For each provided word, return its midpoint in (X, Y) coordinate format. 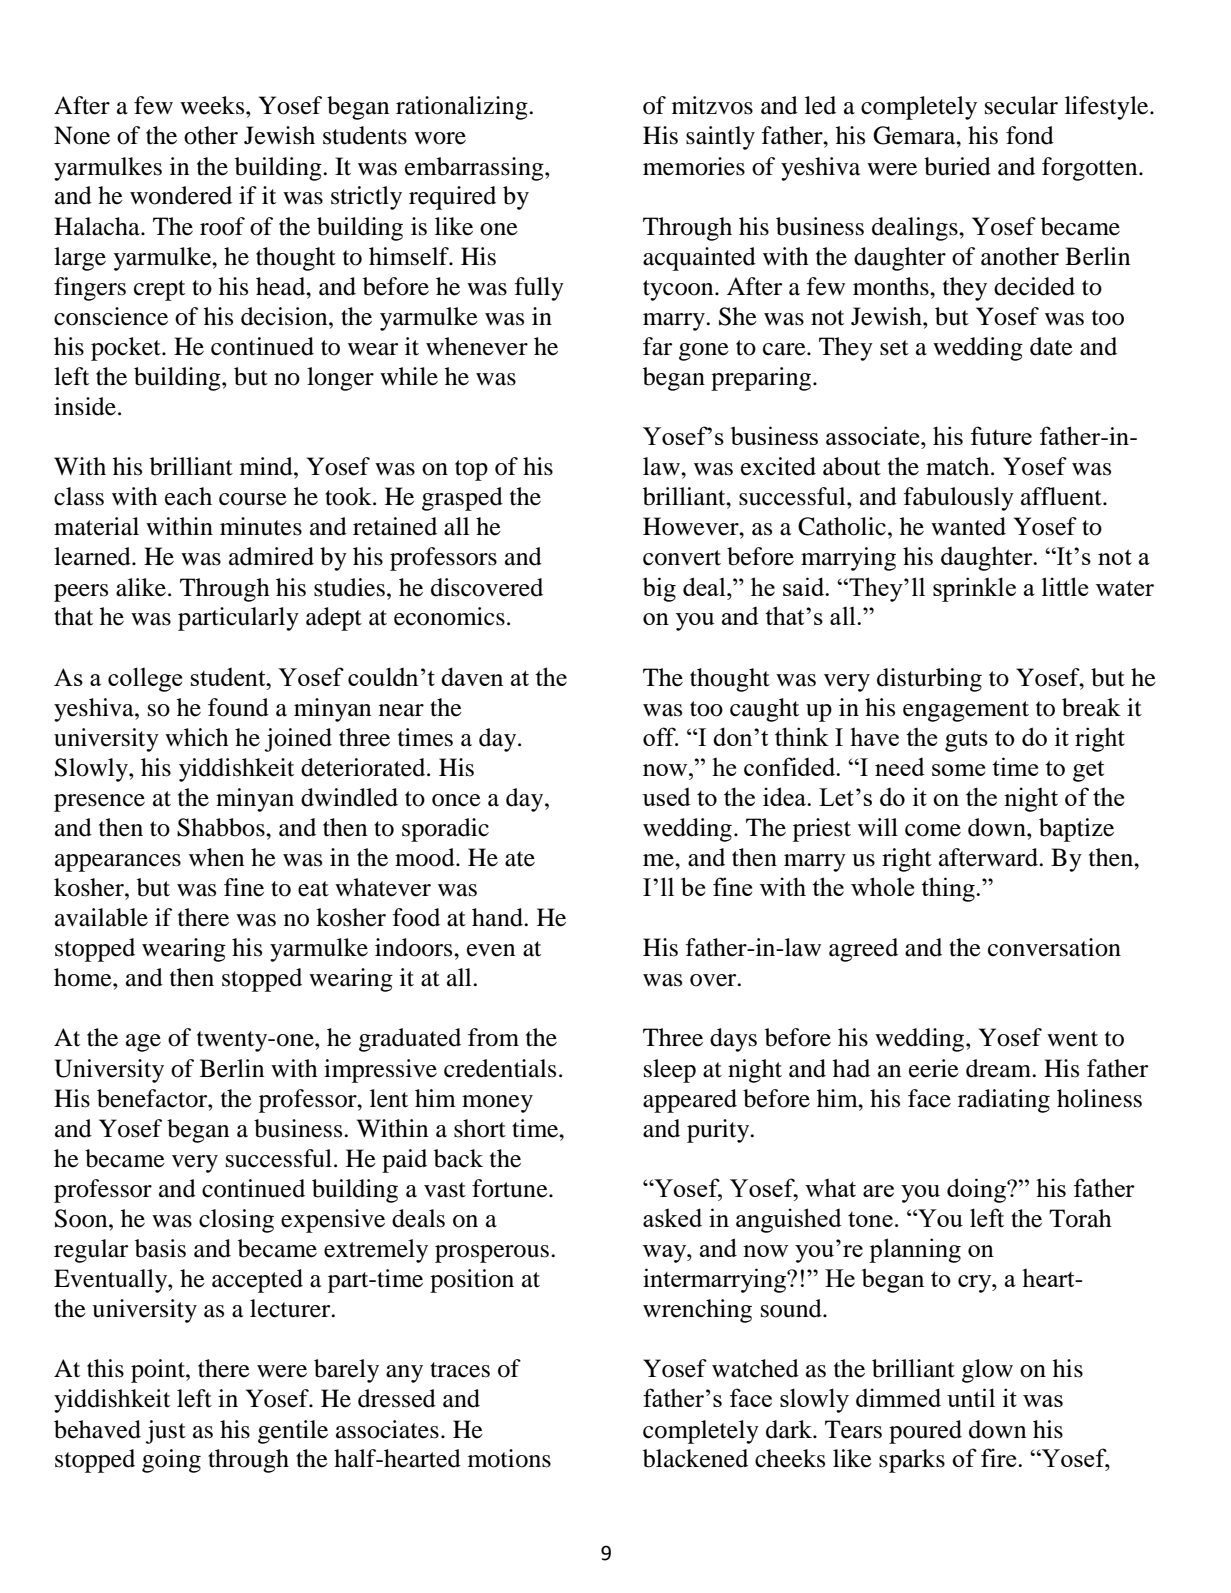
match (959, 466)
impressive (380, 1071)
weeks (213, 105)
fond (1030, 135)
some (958, 770)
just (165, 1432)
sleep (670, 1071)
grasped (462, 499)
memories (694, 166)
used (666, 797)
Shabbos (222, 827)
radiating (1004, 1101)
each (188, 496)
